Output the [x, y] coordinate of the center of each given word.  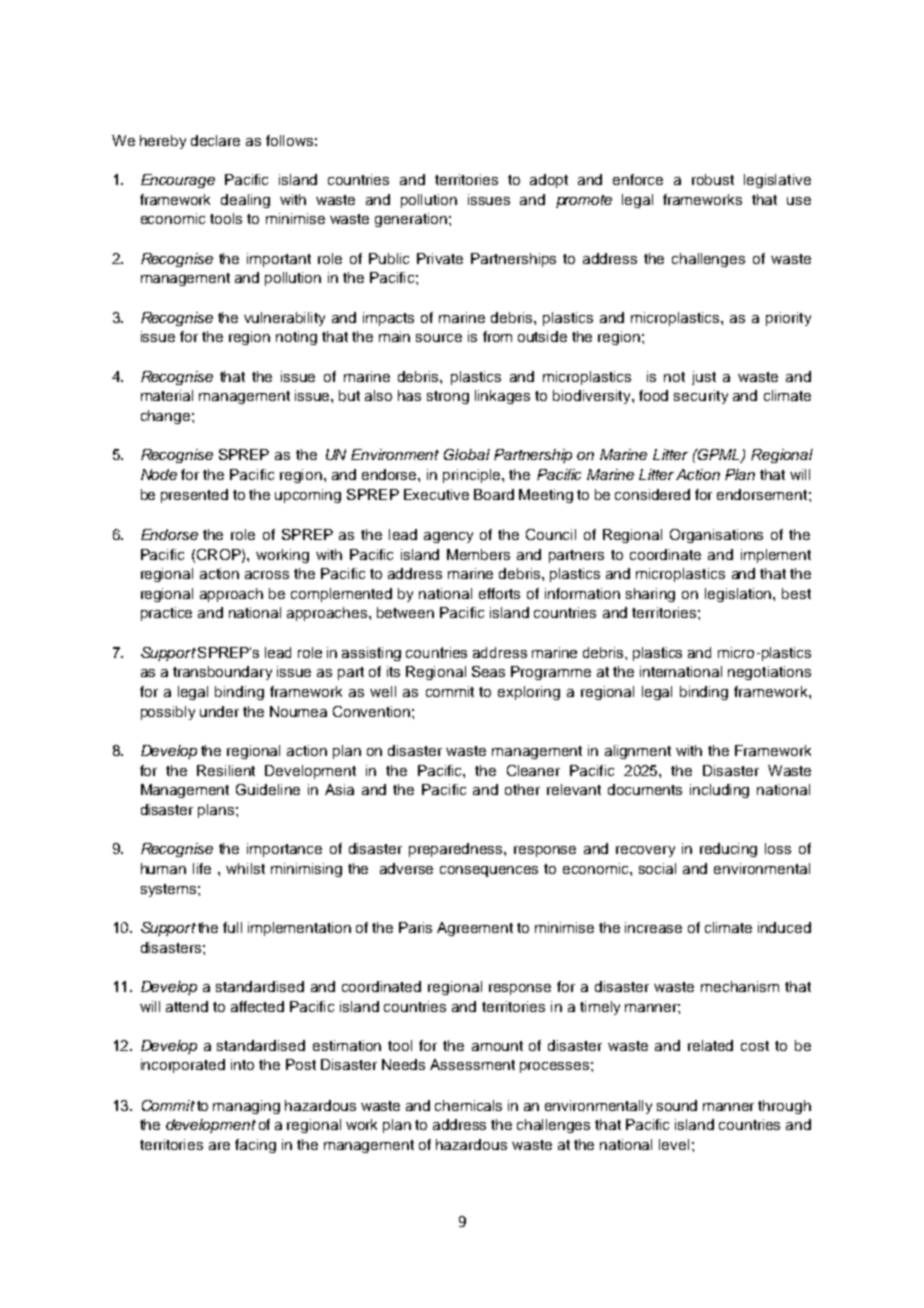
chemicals [468, 1105]
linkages [502, 397]
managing [246, 1107]
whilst [245, 868]
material [167, 395]
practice [166, 614]
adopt [549, 181]
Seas [488, 671]
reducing [728, 850]
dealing [245, 201]
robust [713, 179]
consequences [489, 871]
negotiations [769, 673]
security [701, 397]
